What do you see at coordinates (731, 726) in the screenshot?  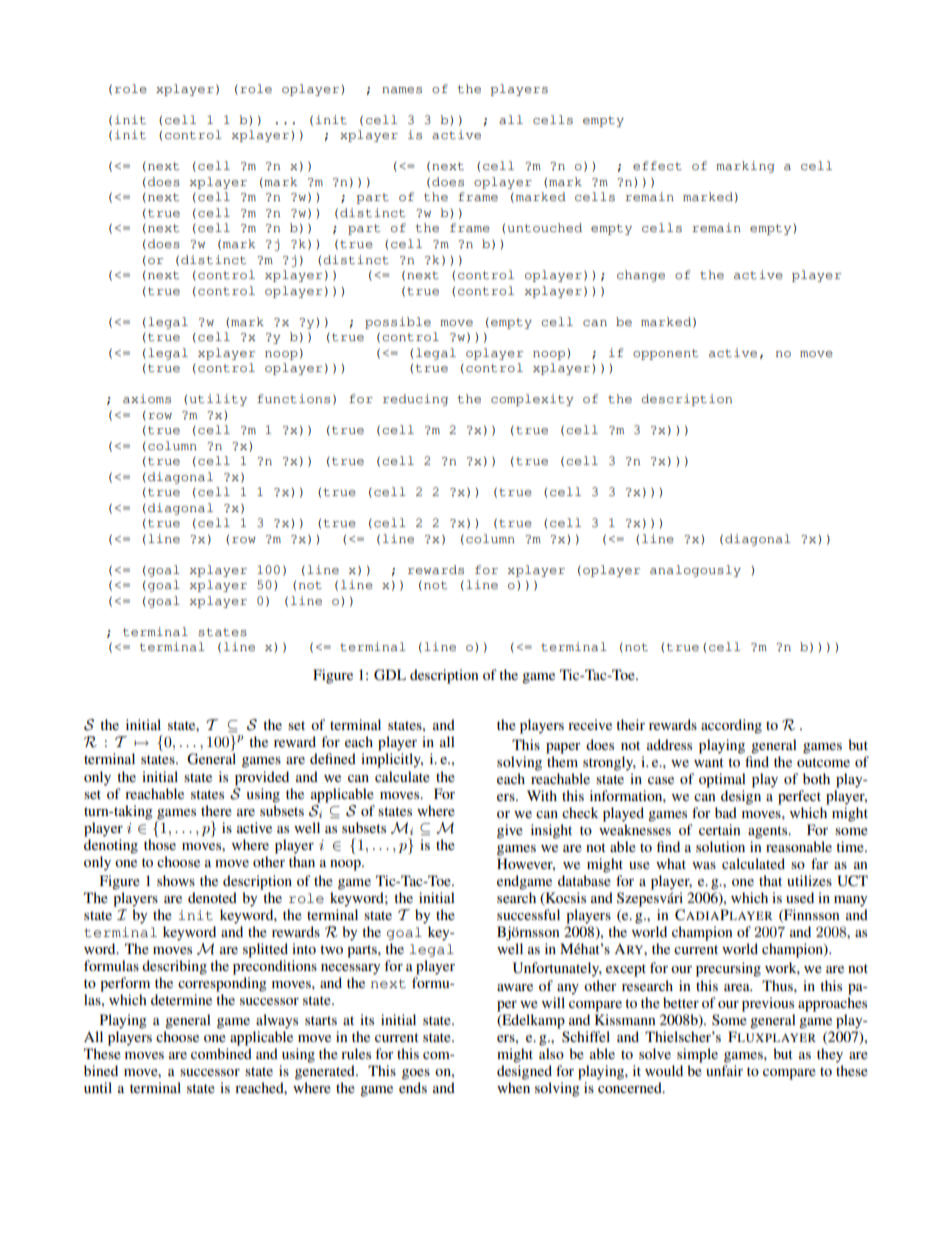 I see `according` at bounding box center [731, 726].
